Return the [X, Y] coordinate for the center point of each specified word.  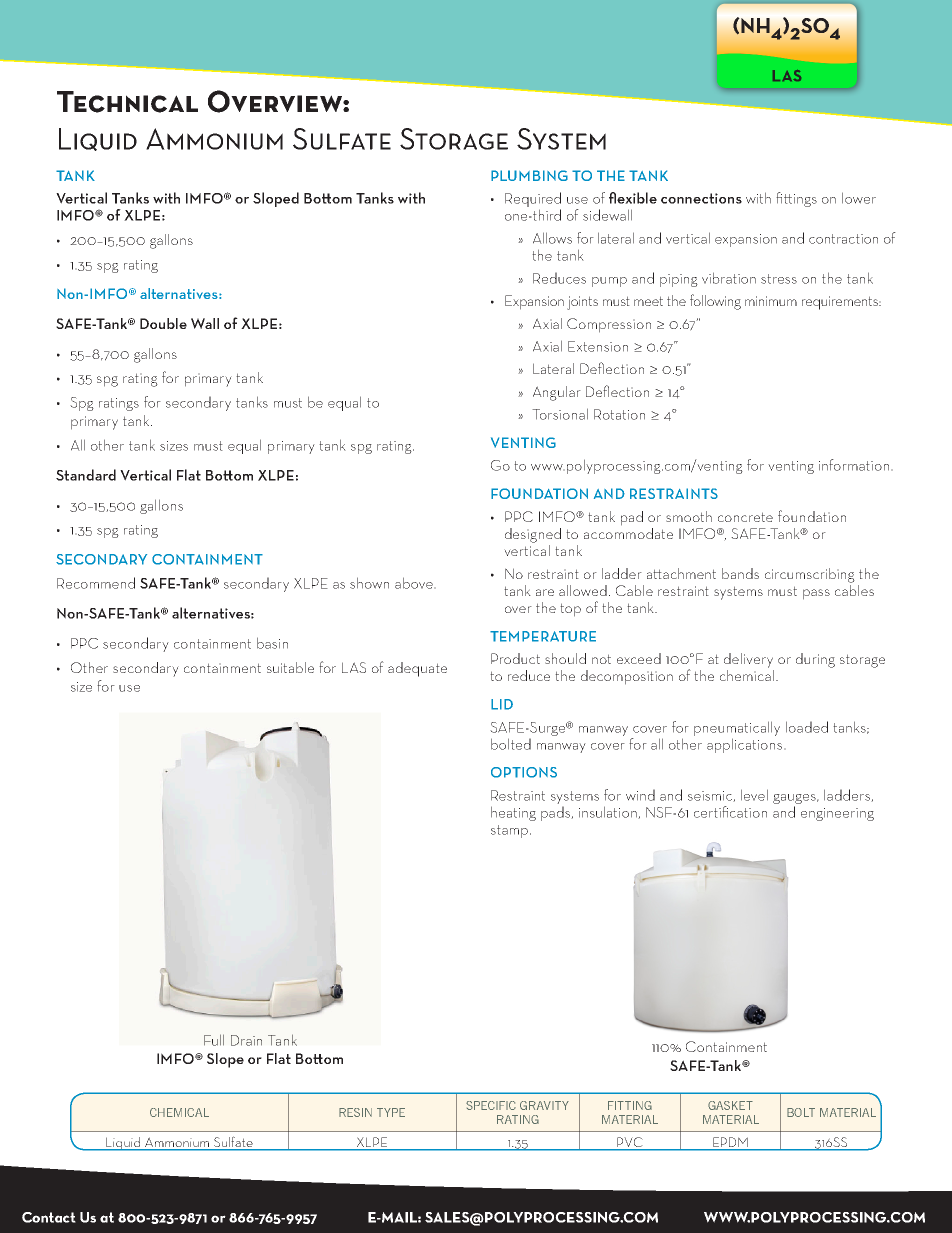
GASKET [730, 1105]
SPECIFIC [491, 1105]
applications [746, 745]
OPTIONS [524, 772]
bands [740, 573]
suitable [290, 667]
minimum [771, 301]
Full [214, 1040]
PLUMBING [529, 175]
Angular [557, 393]
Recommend [96, 583]
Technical [127, 102]
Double [163, 323]
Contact [49, 1217]
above [415, 583]
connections [701, 198]
